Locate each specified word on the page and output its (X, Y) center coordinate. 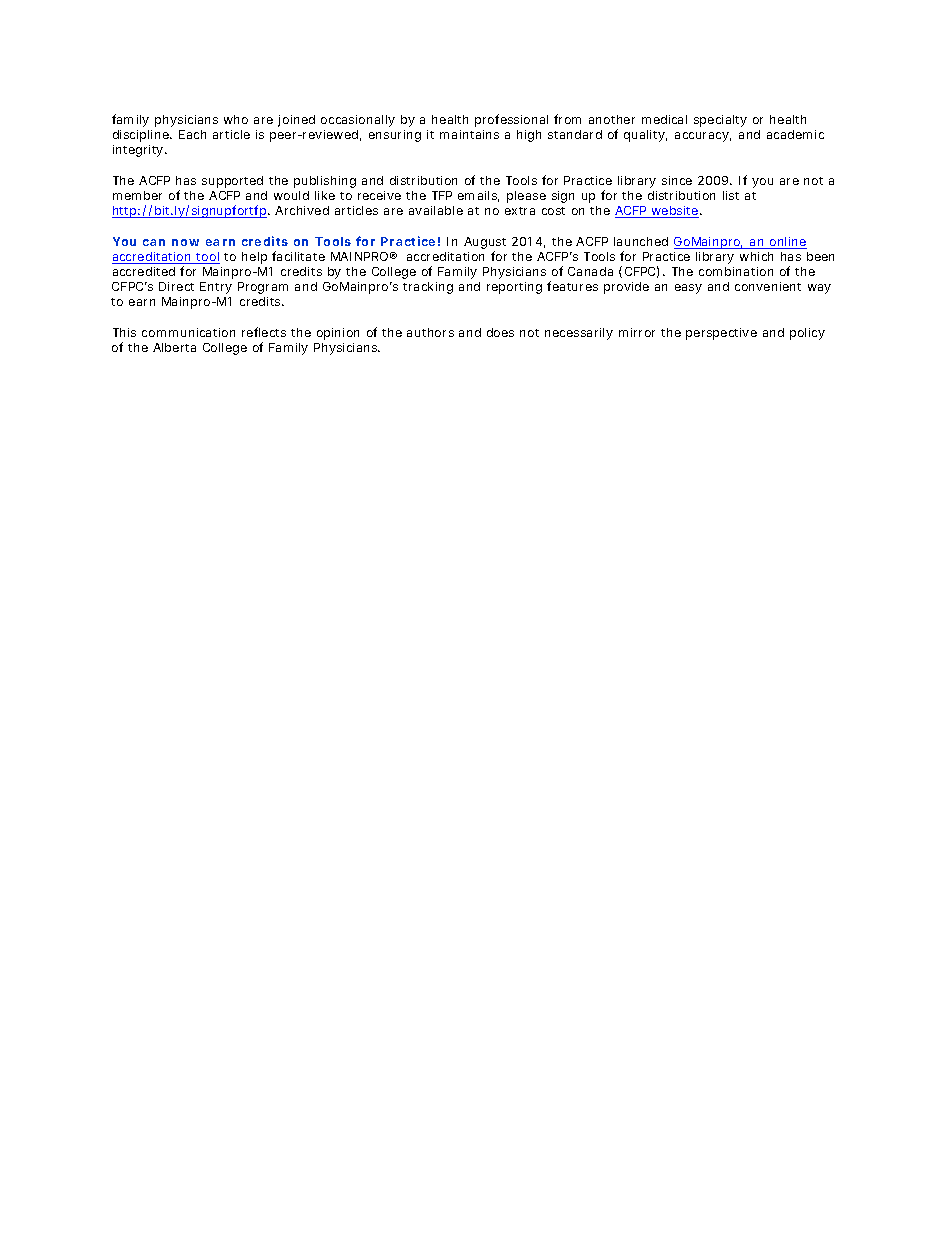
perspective (721, 334)
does (500, 332)
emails (478, 196)
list (731, 195)
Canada (590, 271)
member (137, 195)
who (236, 119)
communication (188, 332)
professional (511, 120)
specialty (720, 121)
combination (736, 271)
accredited (144, 271)
